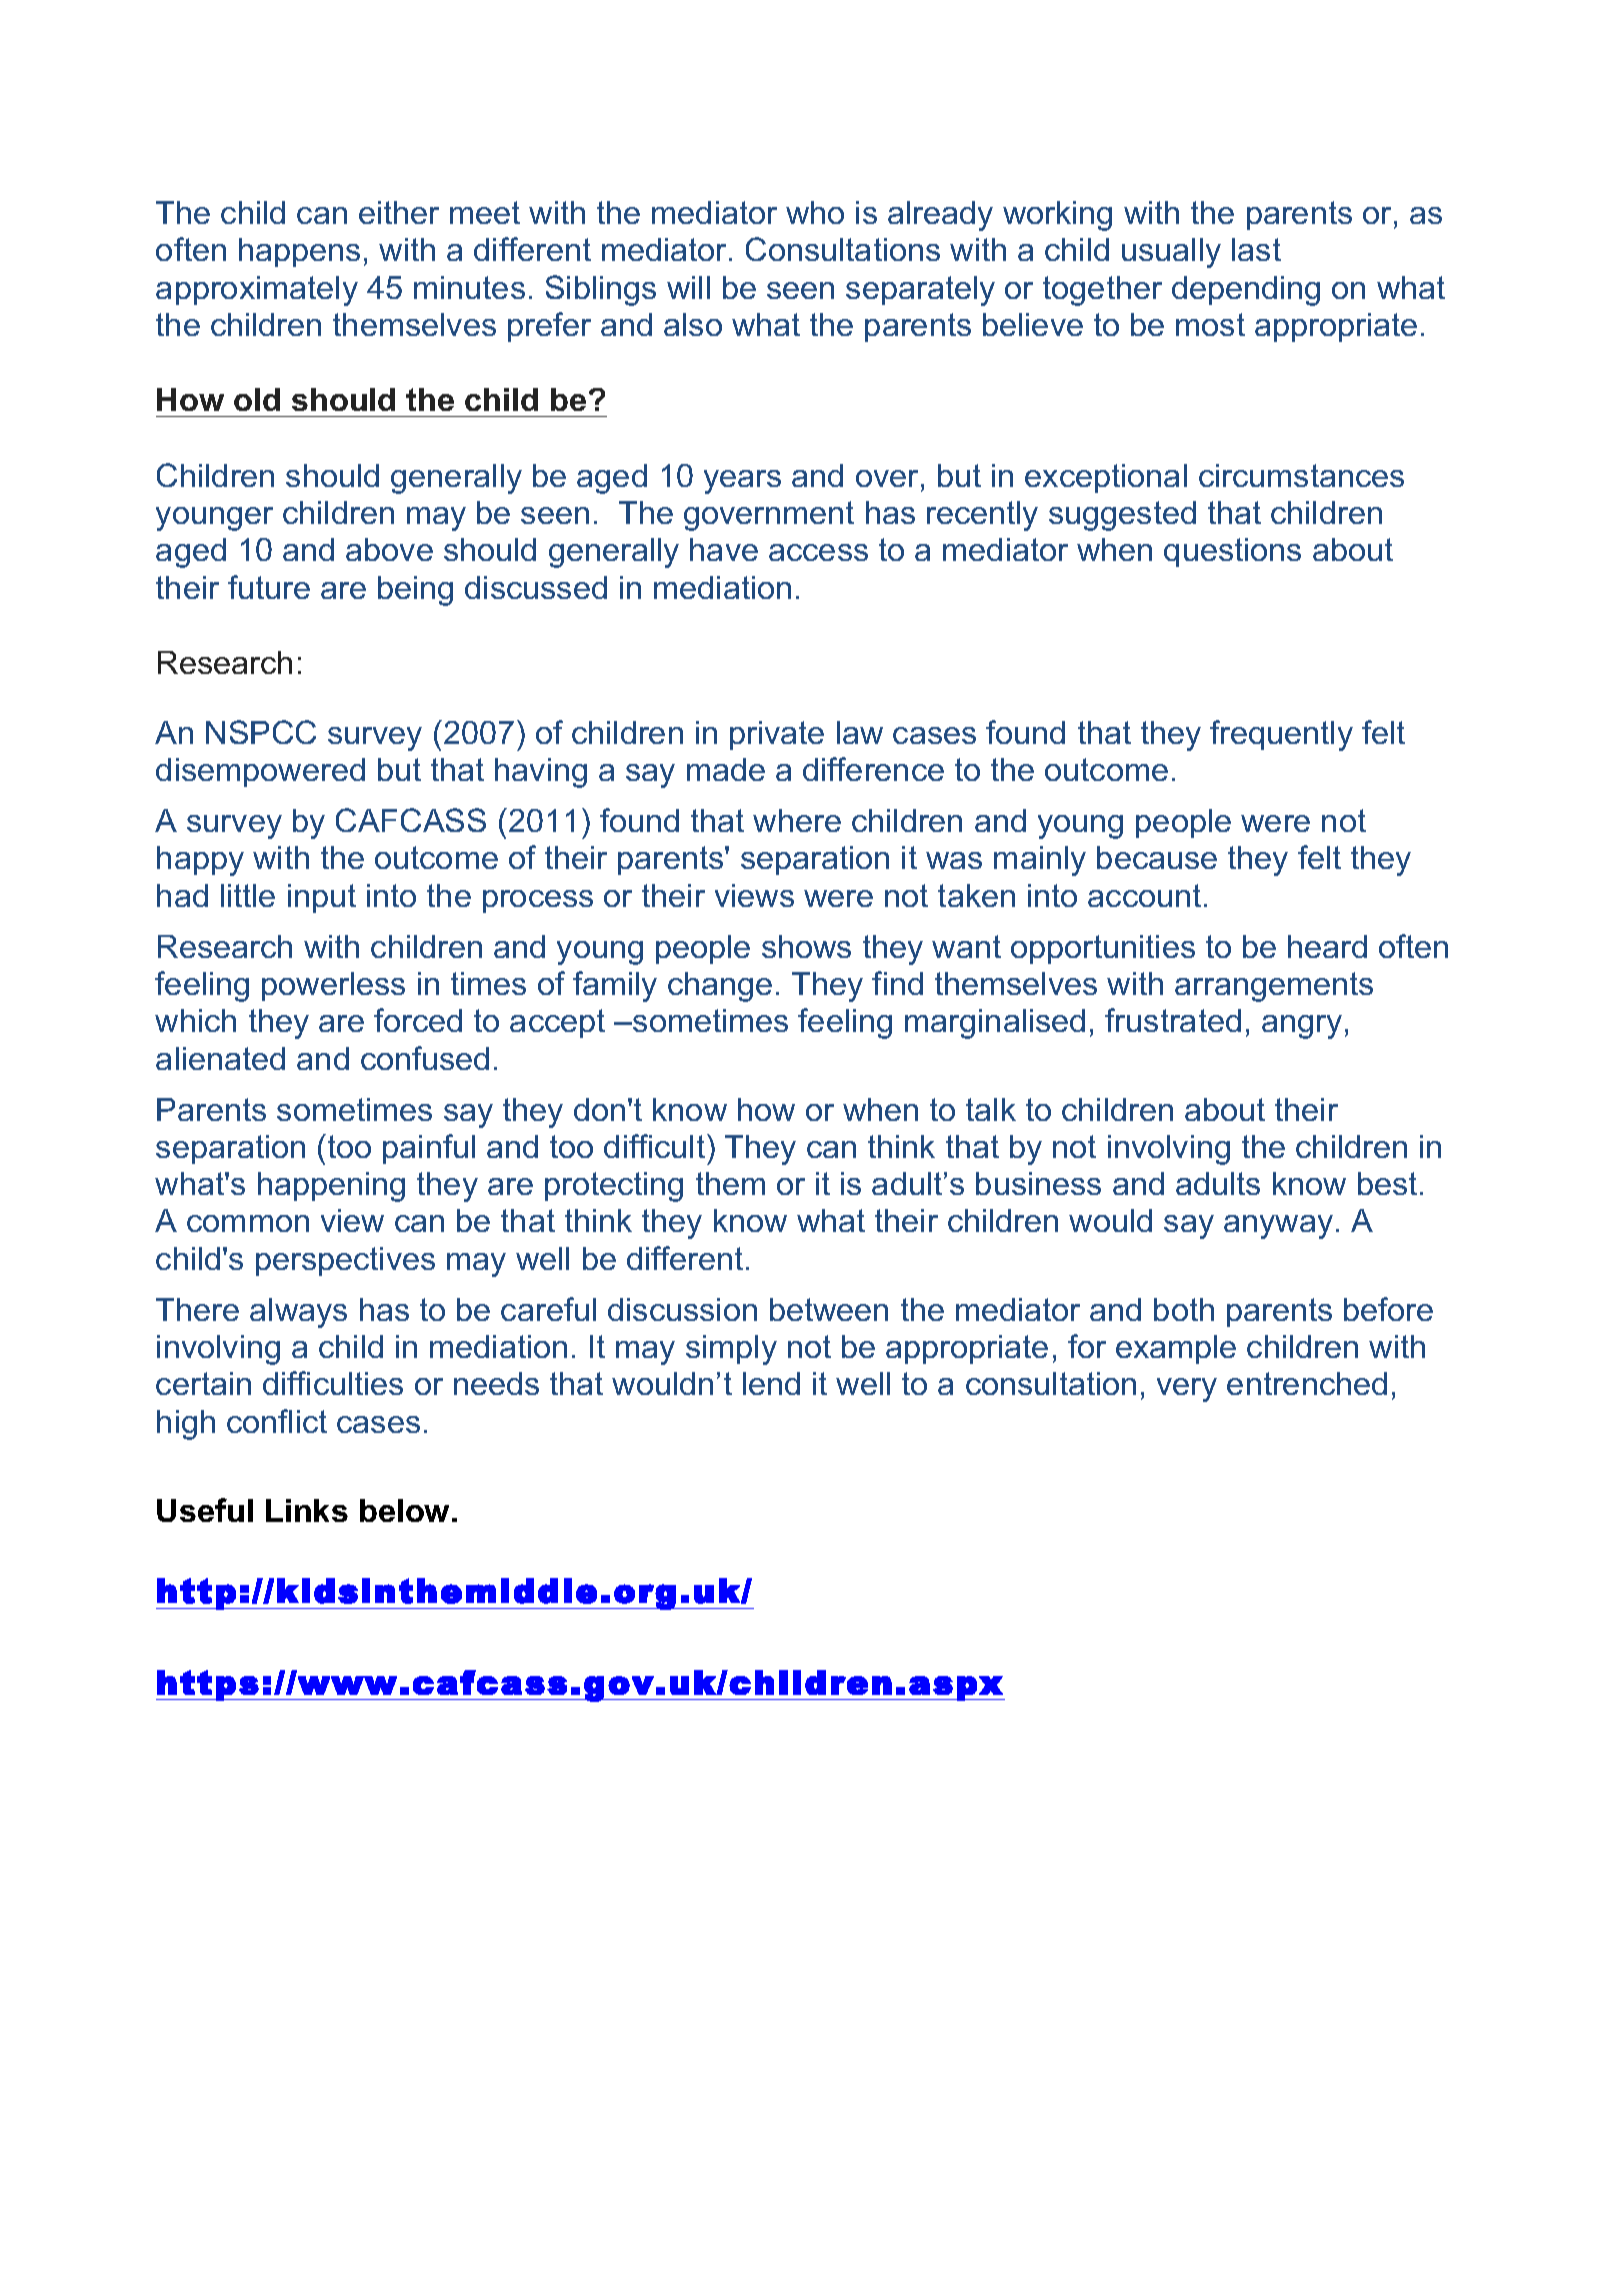 The width and height of the image is (1611, 2279). What do you see at coordinates (815, 212) in the image?
I see `who` at bounding box center [815, 212].
